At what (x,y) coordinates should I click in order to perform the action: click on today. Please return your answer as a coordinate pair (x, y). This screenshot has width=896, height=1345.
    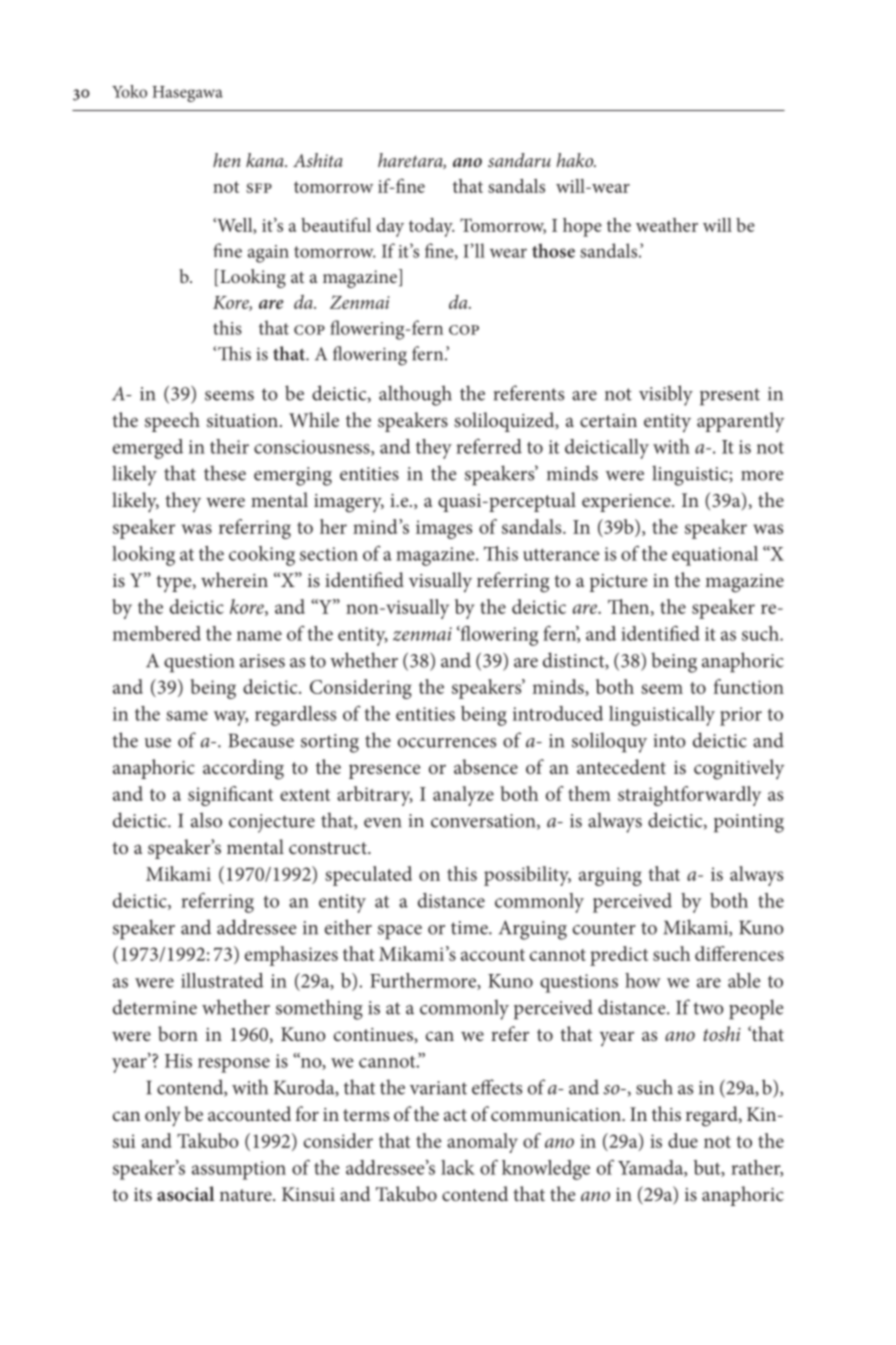
    Looking at the image, I should click on (431, 227).
